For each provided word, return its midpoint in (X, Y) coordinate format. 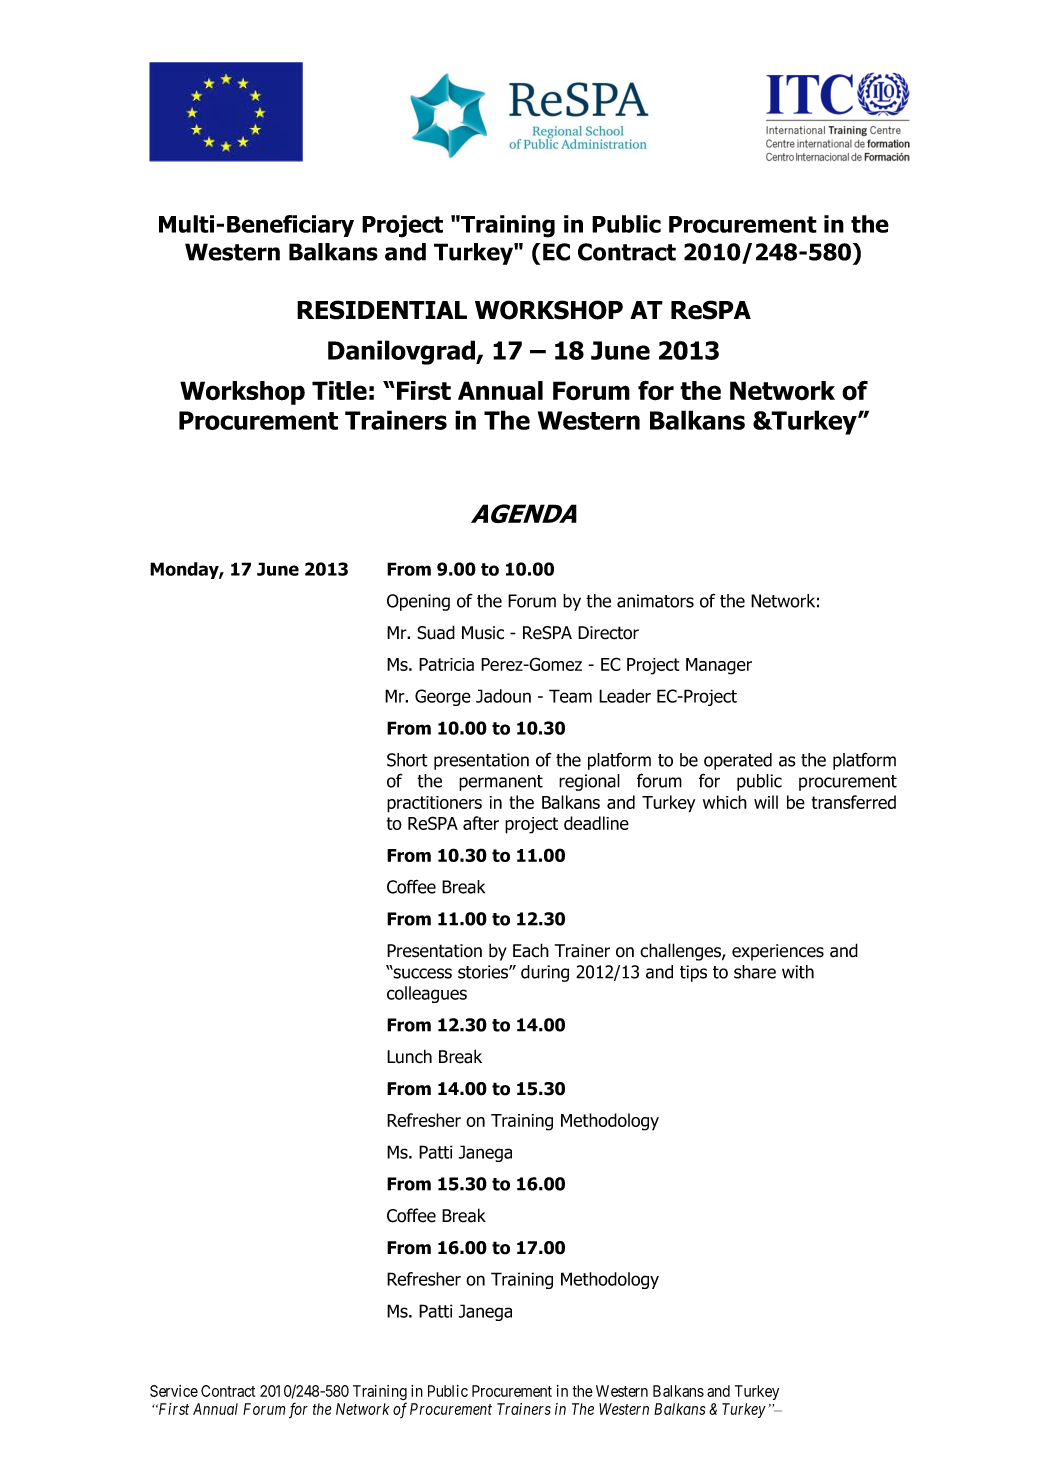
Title (339, 390)
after (481, 823)
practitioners (434, 804)
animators (655, 601)
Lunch (409, 1056)
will (766, 802)
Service (174, 1391)
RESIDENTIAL (382, 310)
